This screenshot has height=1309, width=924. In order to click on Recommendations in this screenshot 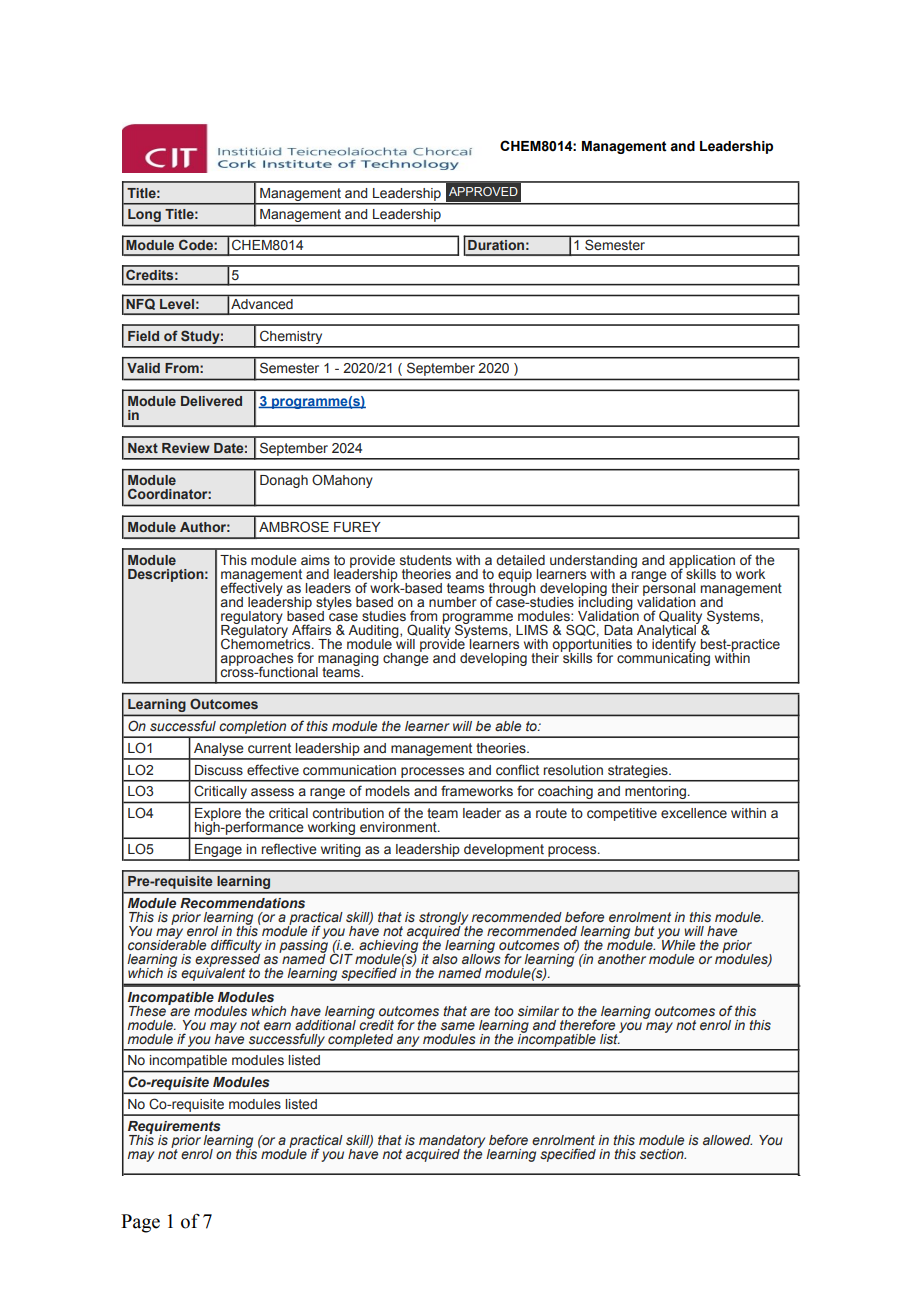, I will do `click(242, 903)`.
